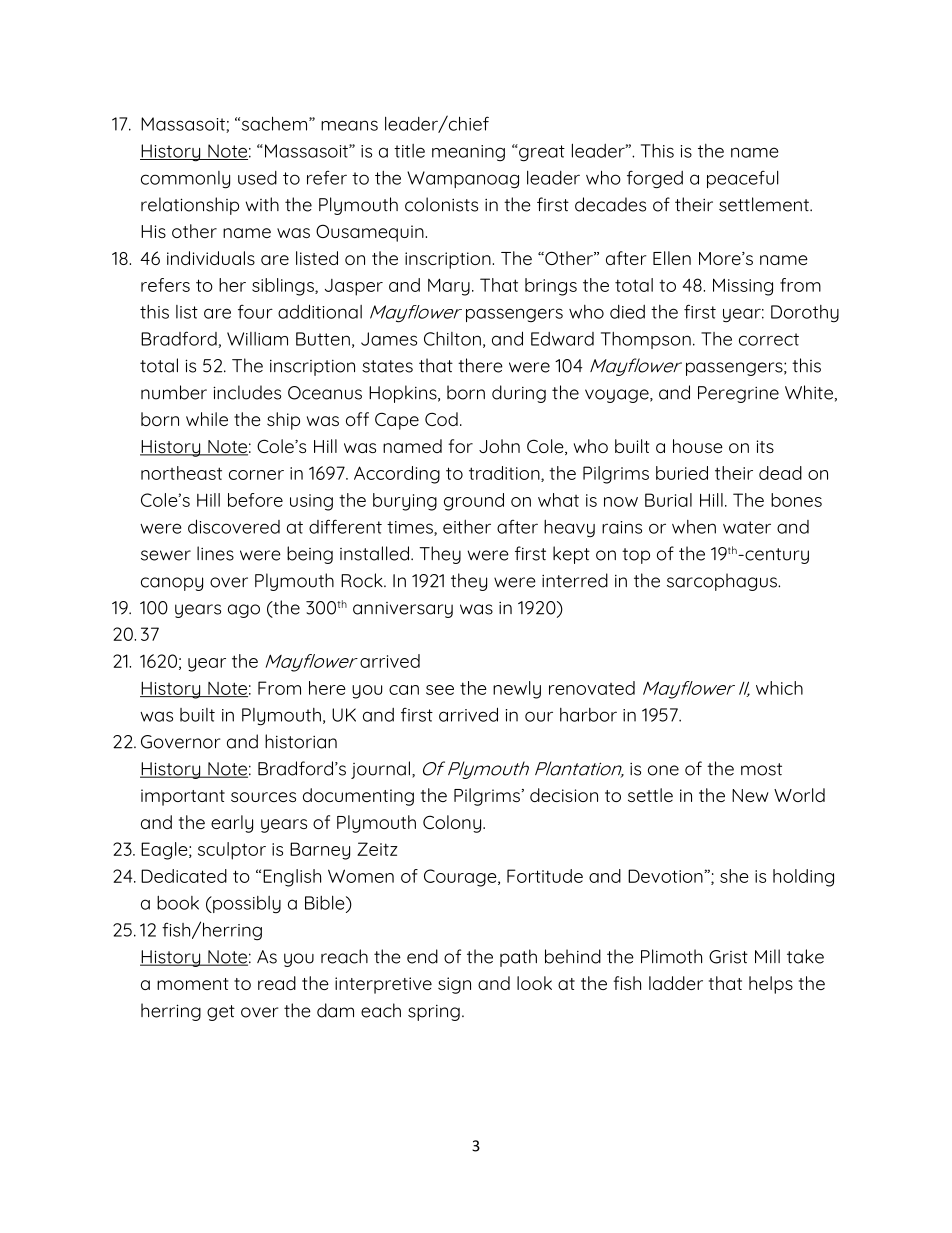  What do you see at coordinates (277, 983) in the screenshot?
I see `read` at bounding box center [277, 983].
